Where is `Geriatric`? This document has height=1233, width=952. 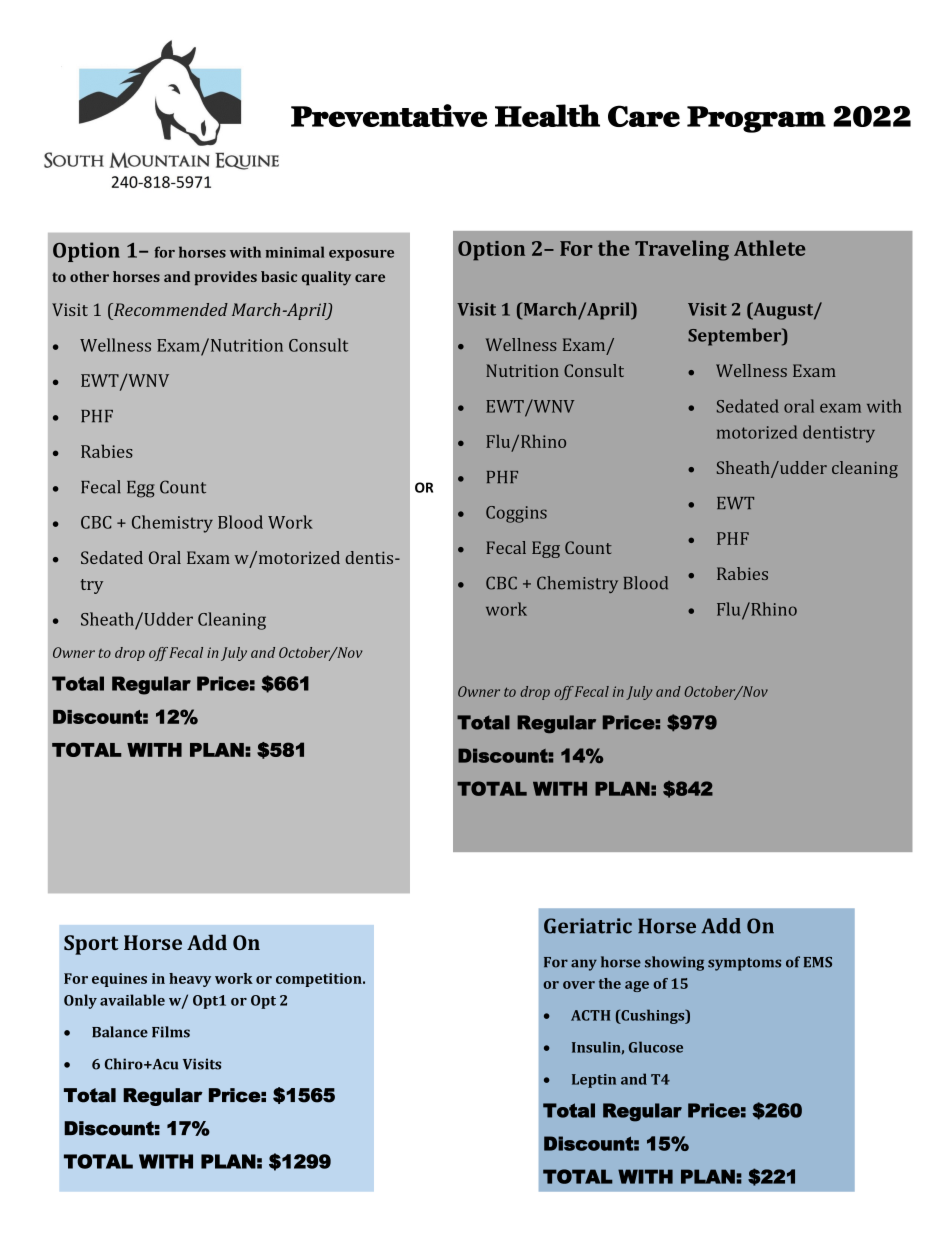 Geriatric is located at coordinates (588, 926).
